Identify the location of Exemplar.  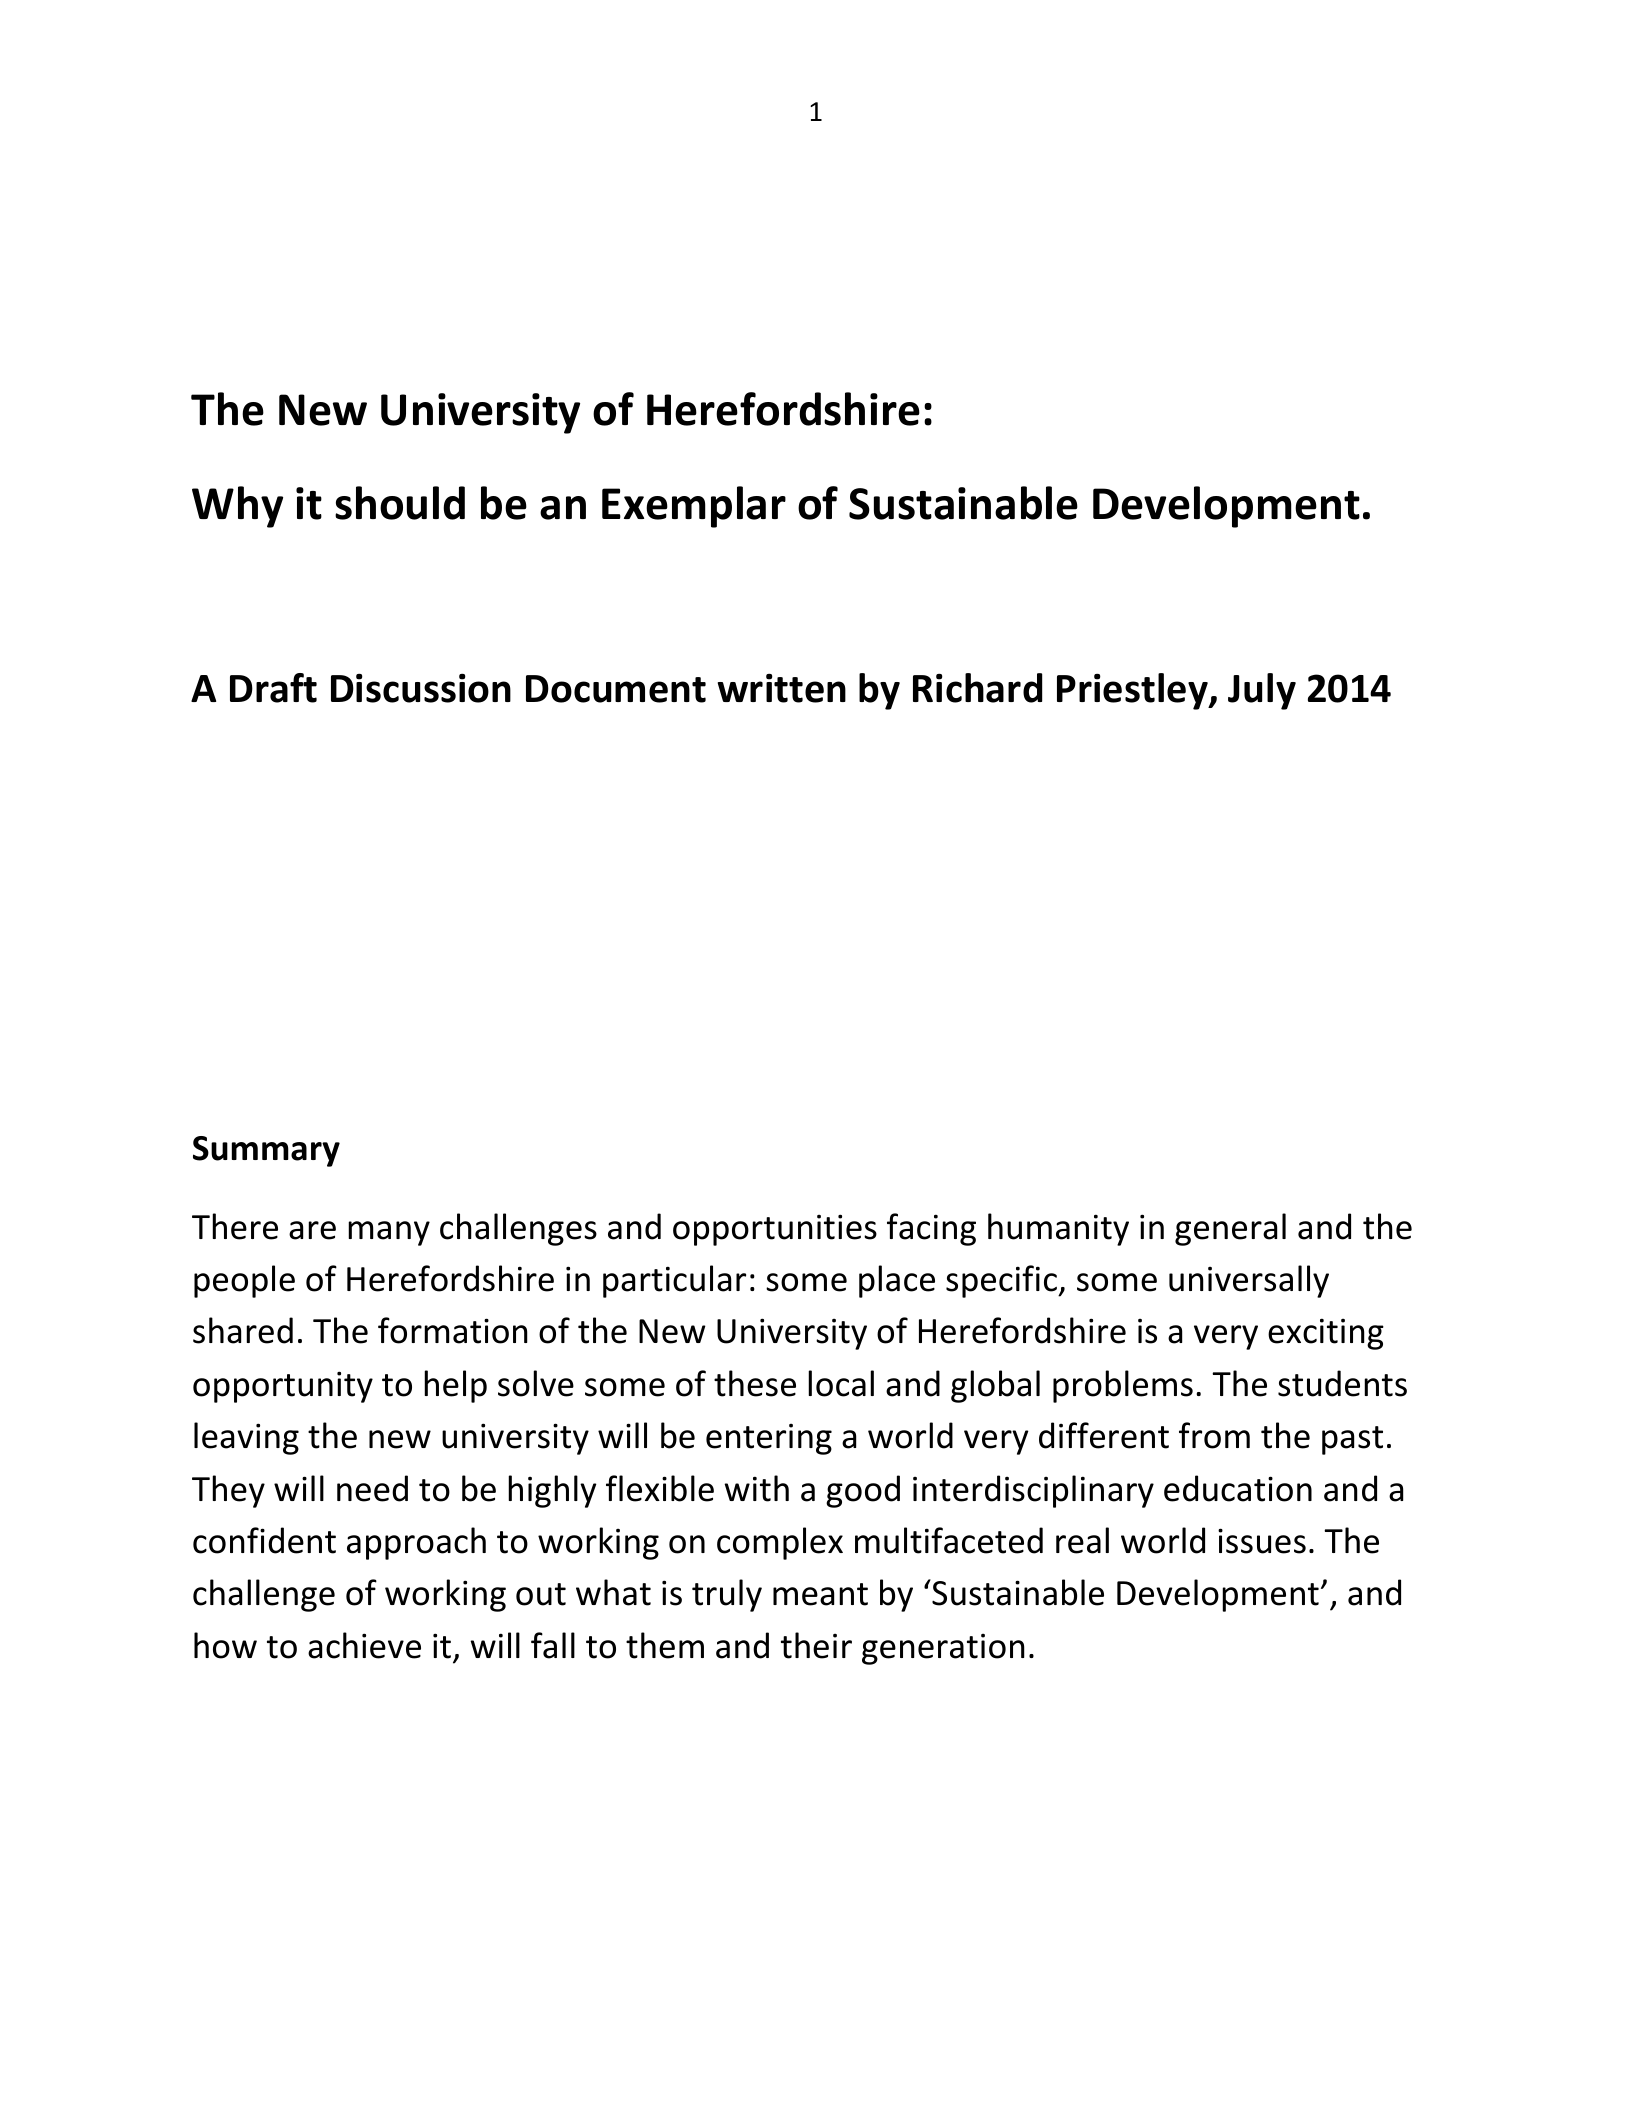
(694, 507).
